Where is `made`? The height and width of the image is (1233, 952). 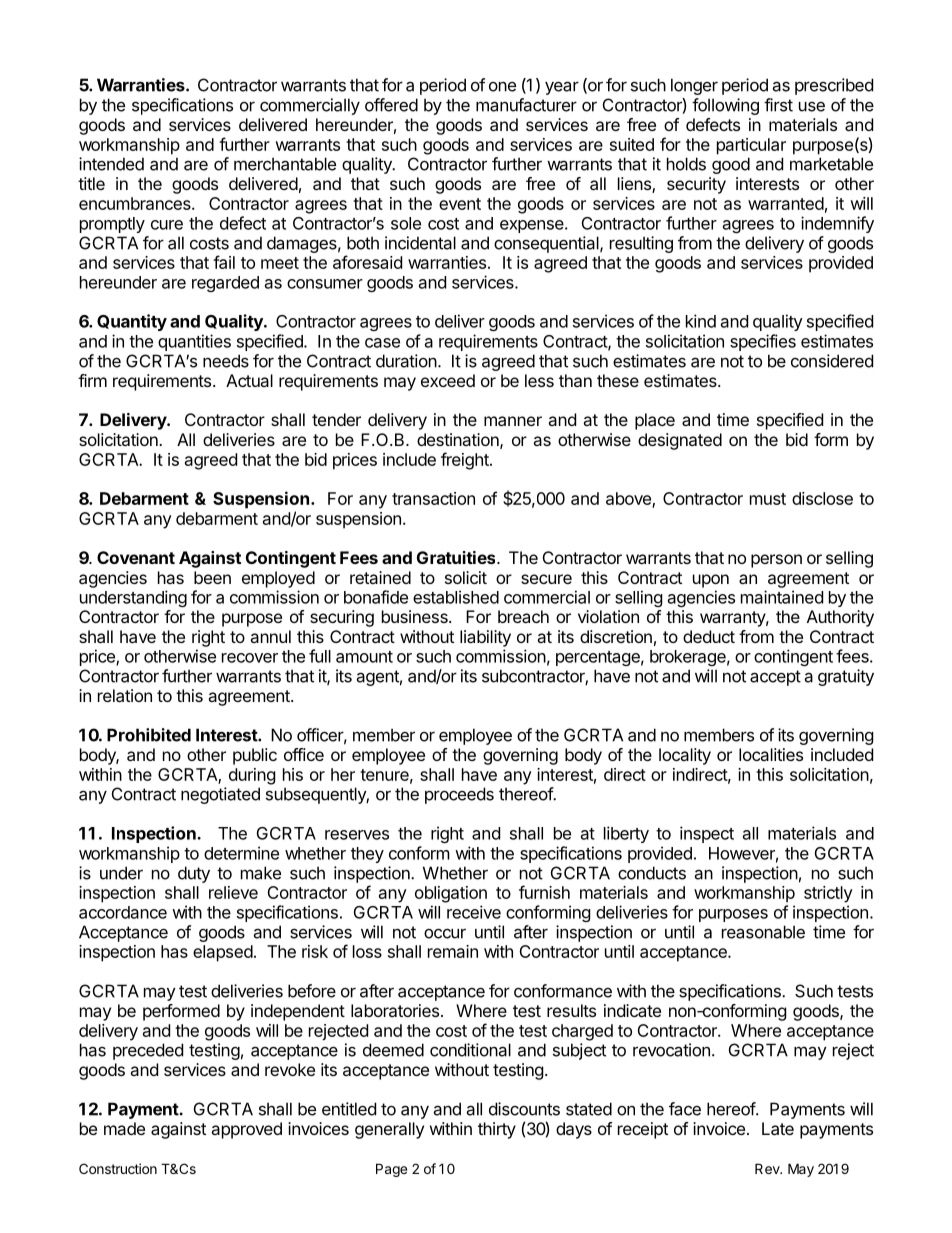 made is located at coordinates (124, 1128).
